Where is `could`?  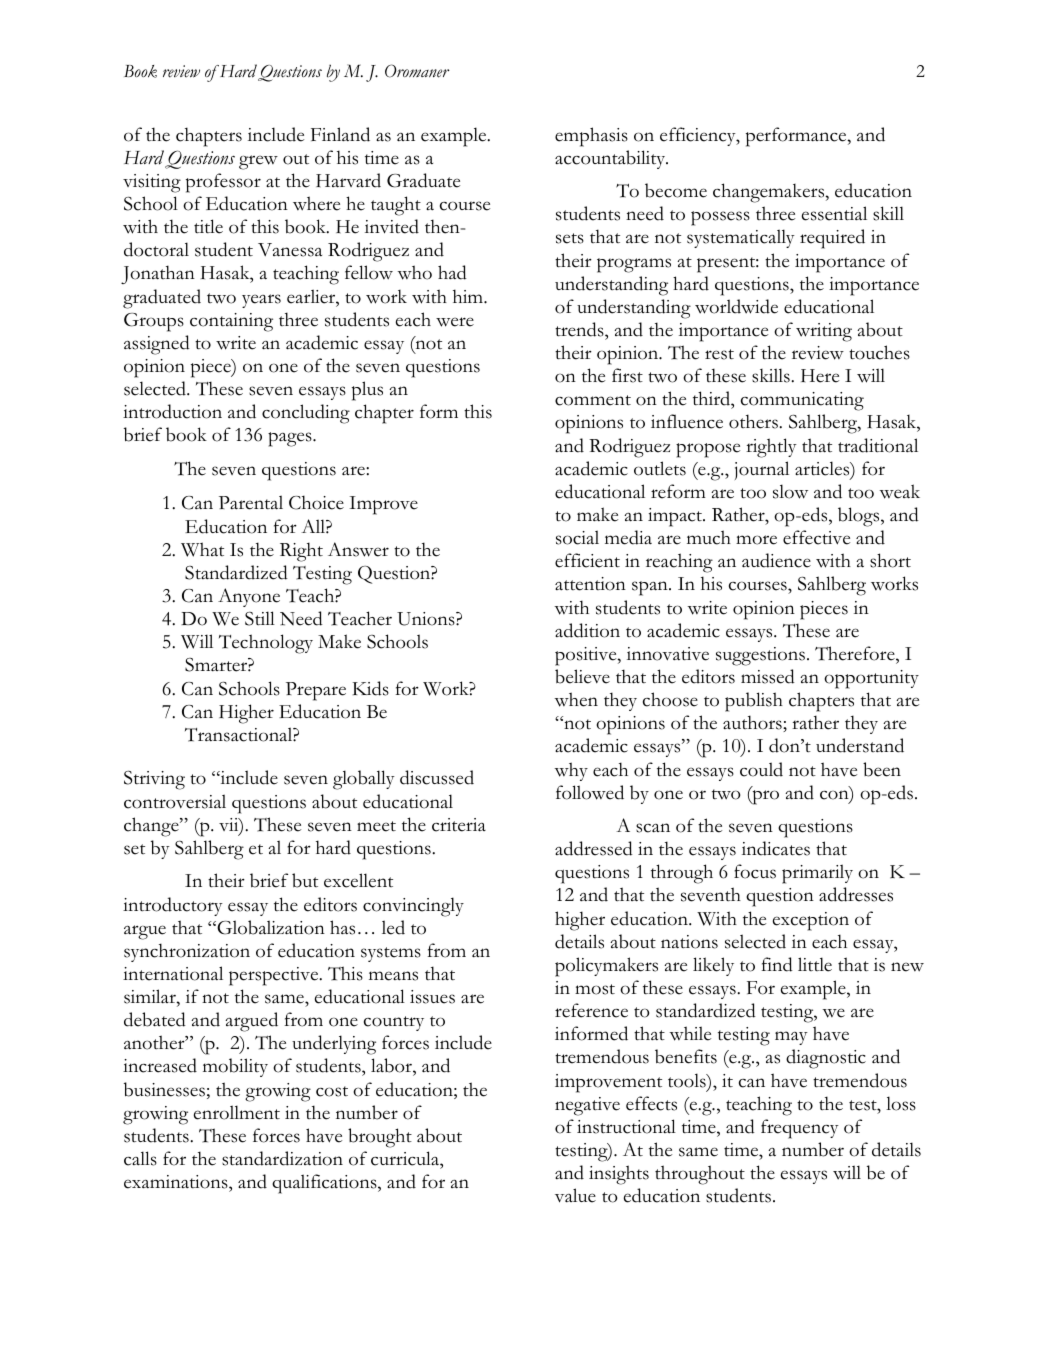
could is located at coordinates (761, 769).
